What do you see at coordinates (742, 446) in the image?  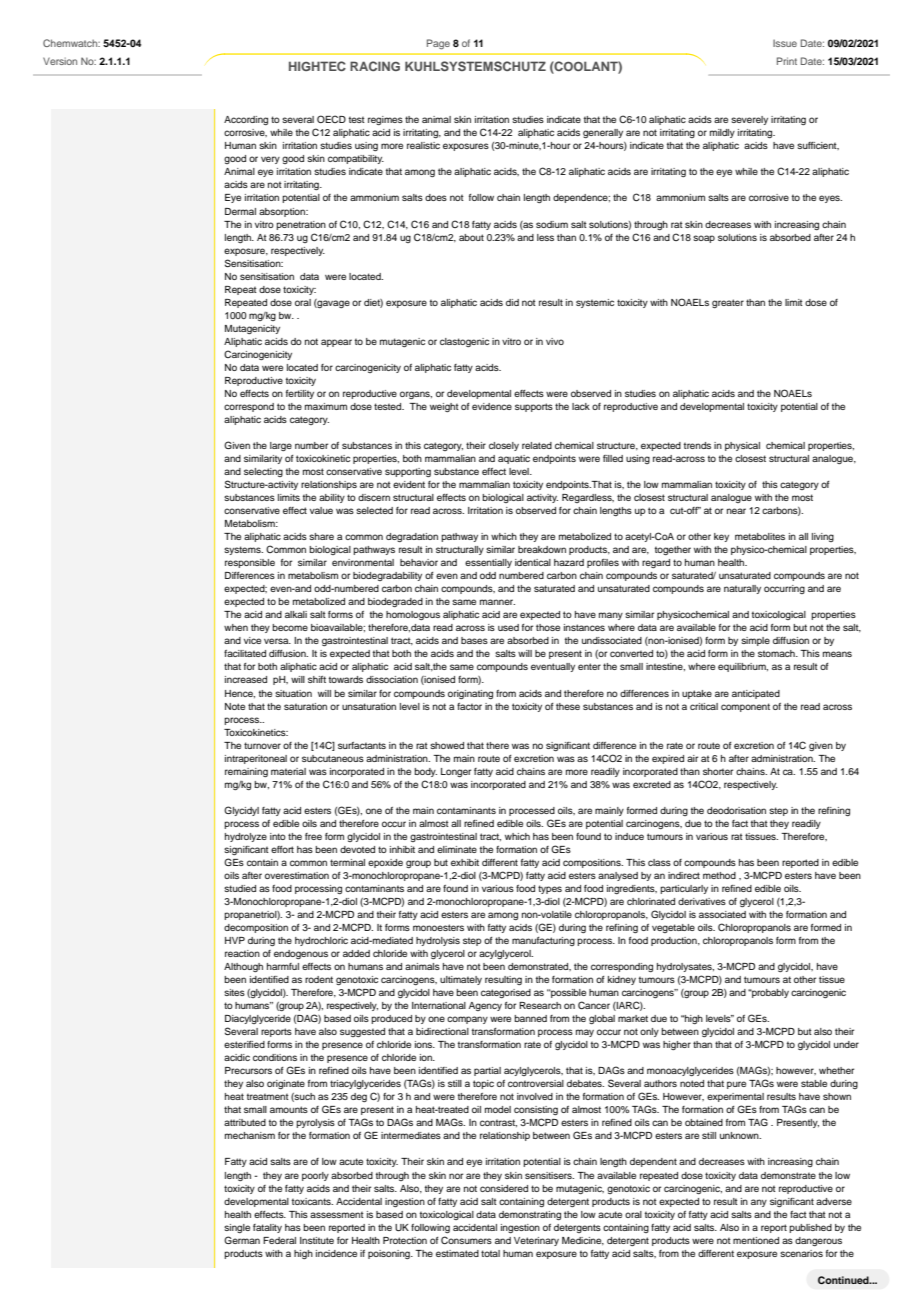 I see `physical` at bounding box center [742, 446].
